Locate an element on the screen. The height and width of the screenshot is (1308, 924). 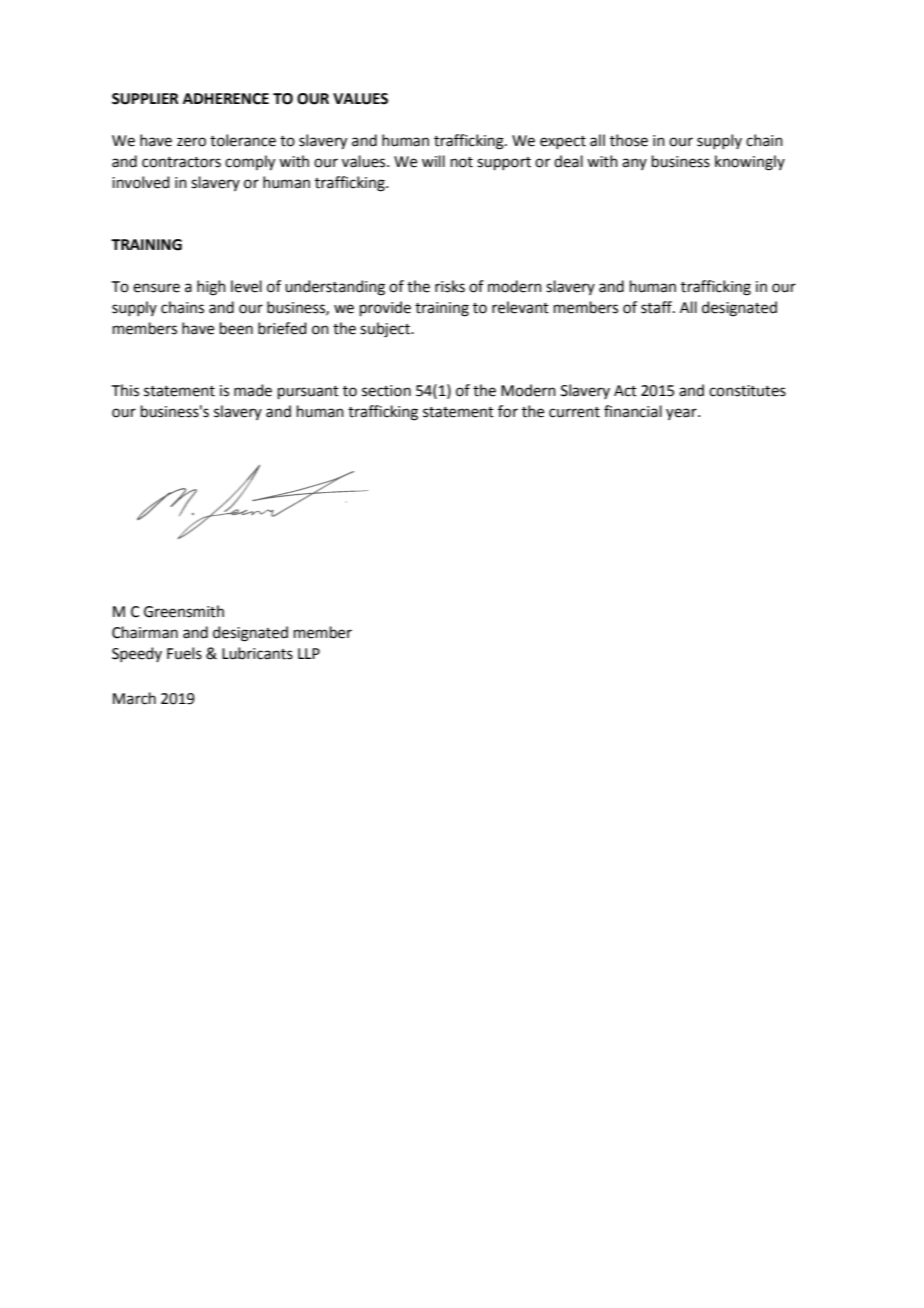
will is located at coordinates (433, 161).
